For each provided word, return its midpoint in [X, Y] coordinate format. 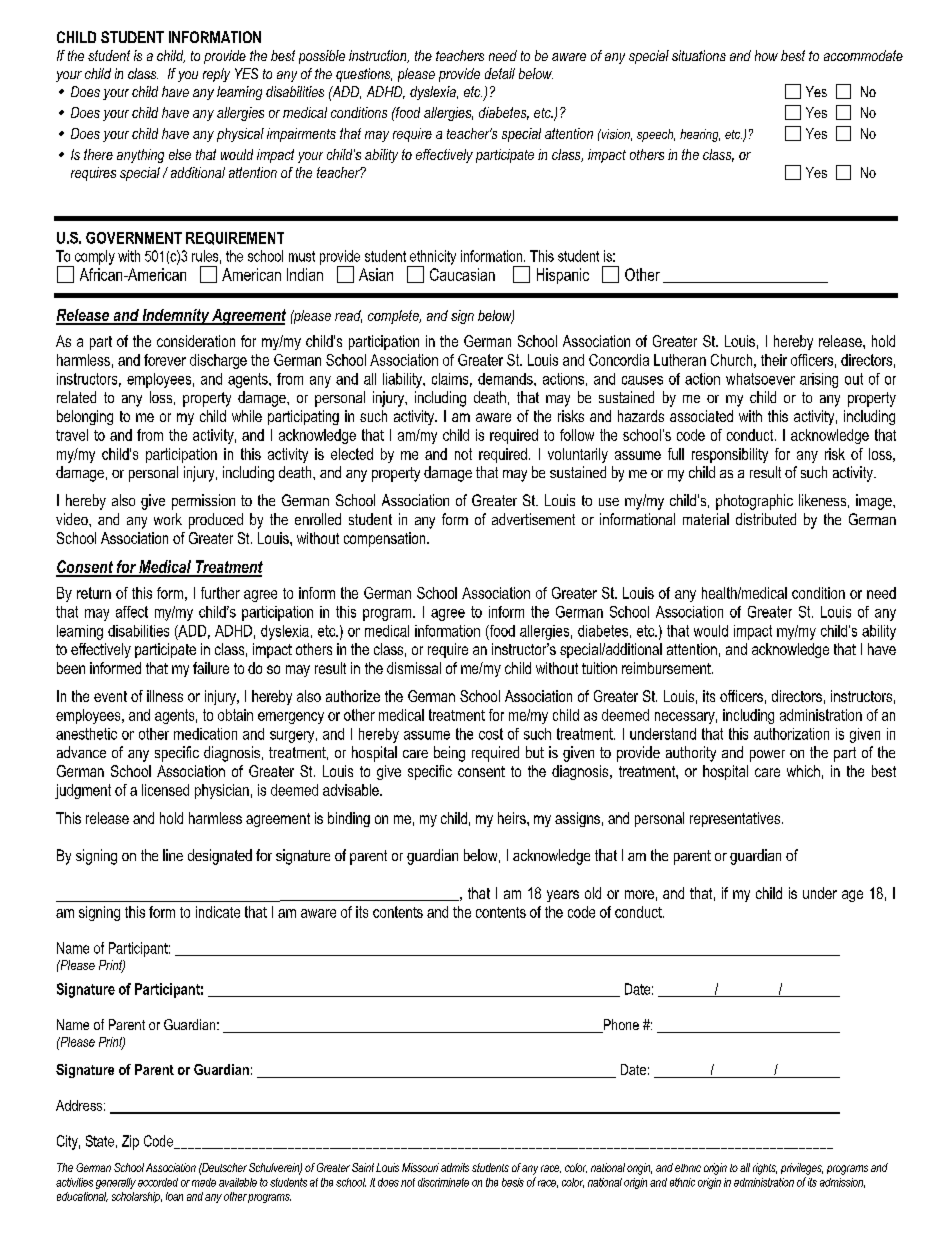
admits [455, 1167]
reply [216, 75]
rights [765, 1169]
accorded [158, 1182]
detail [500, 73]
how [766, 55]
